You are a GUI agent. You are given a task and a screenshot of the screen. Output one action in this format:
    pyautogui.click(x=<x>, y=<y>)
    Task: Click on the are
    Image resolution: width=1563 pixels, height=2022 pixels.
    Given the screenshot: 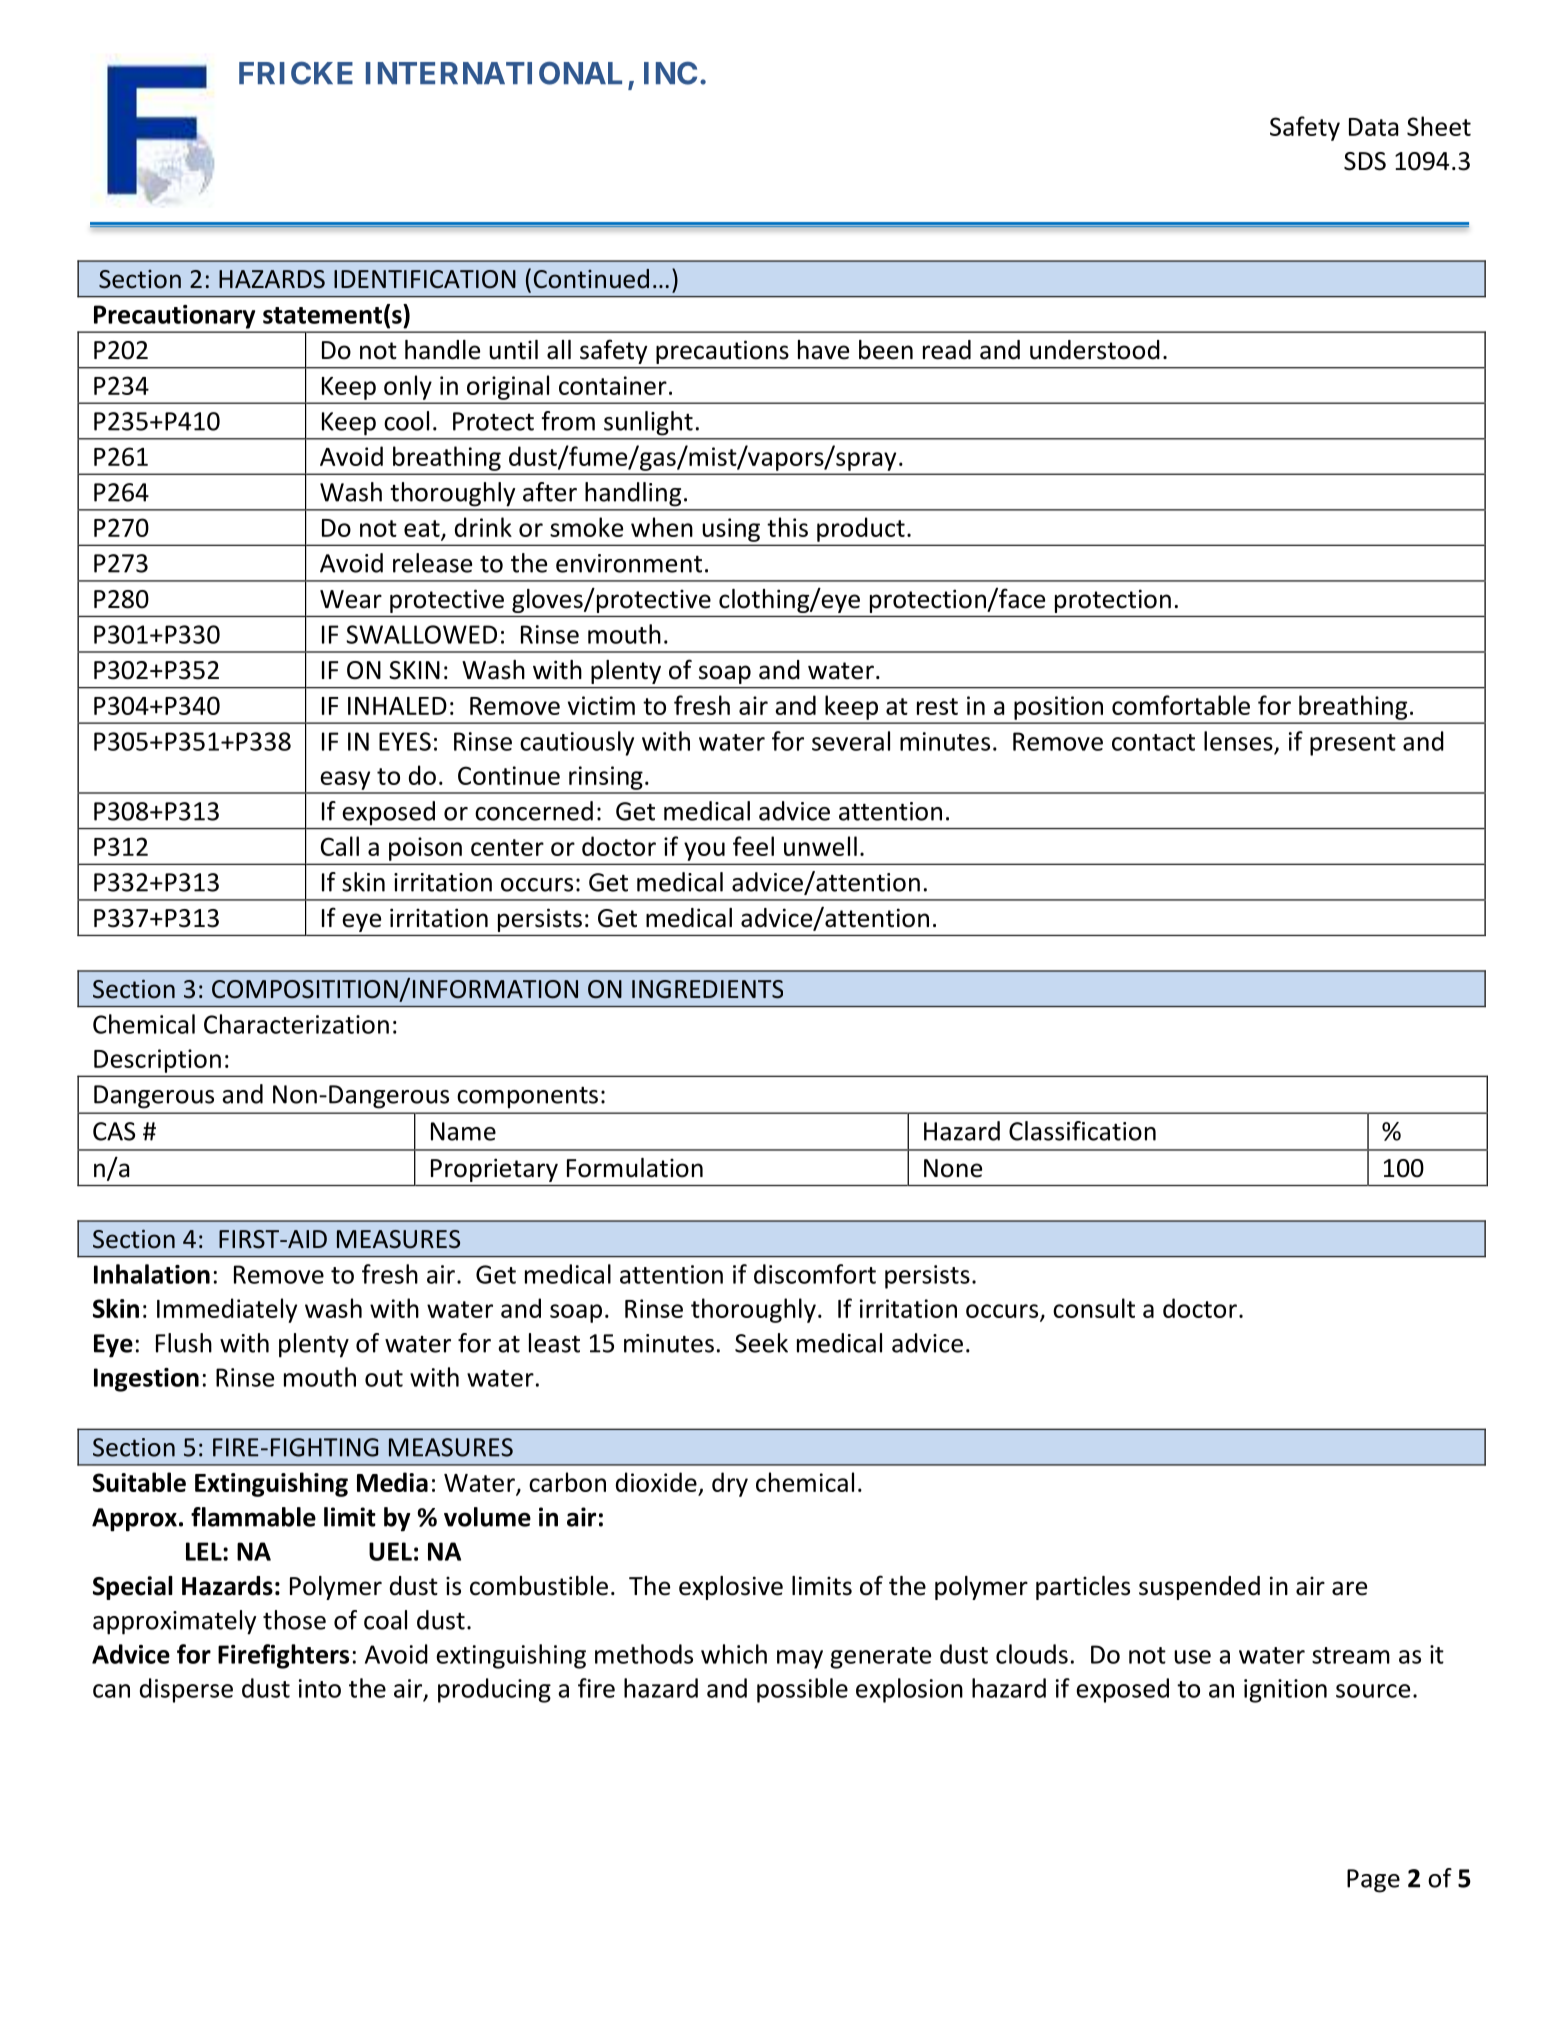 What is the action you would take?
    pyautogui.click(x=1349, y=1588)
